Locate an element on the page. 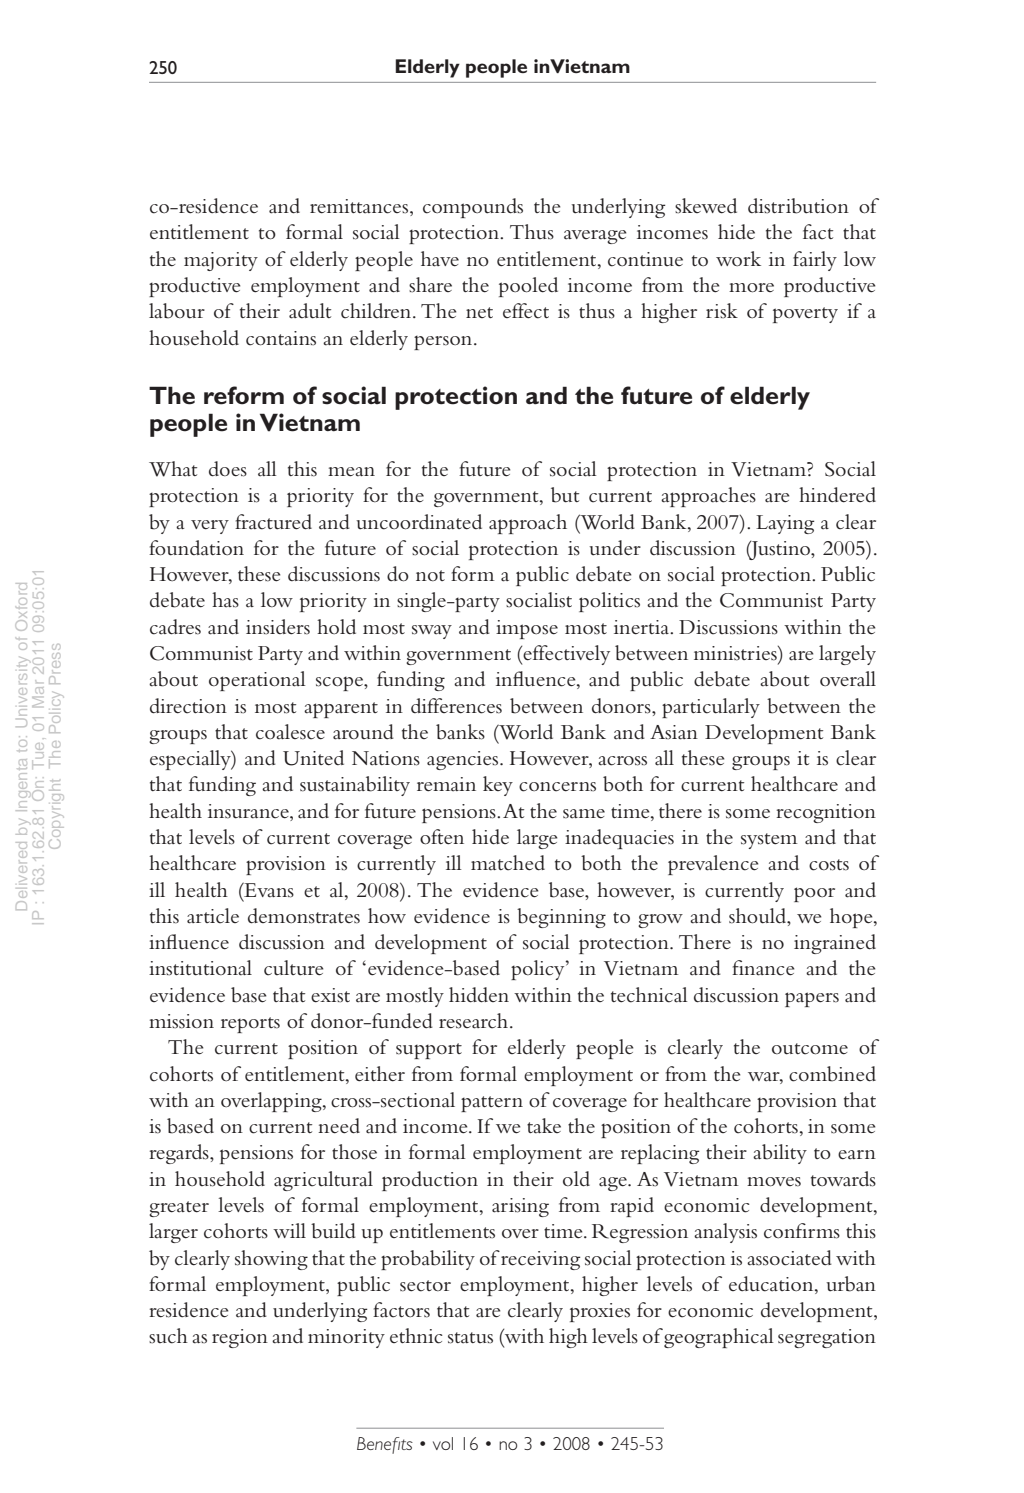 This document has height=1493, width=1024. impose is located at coordinates (527, 629).
